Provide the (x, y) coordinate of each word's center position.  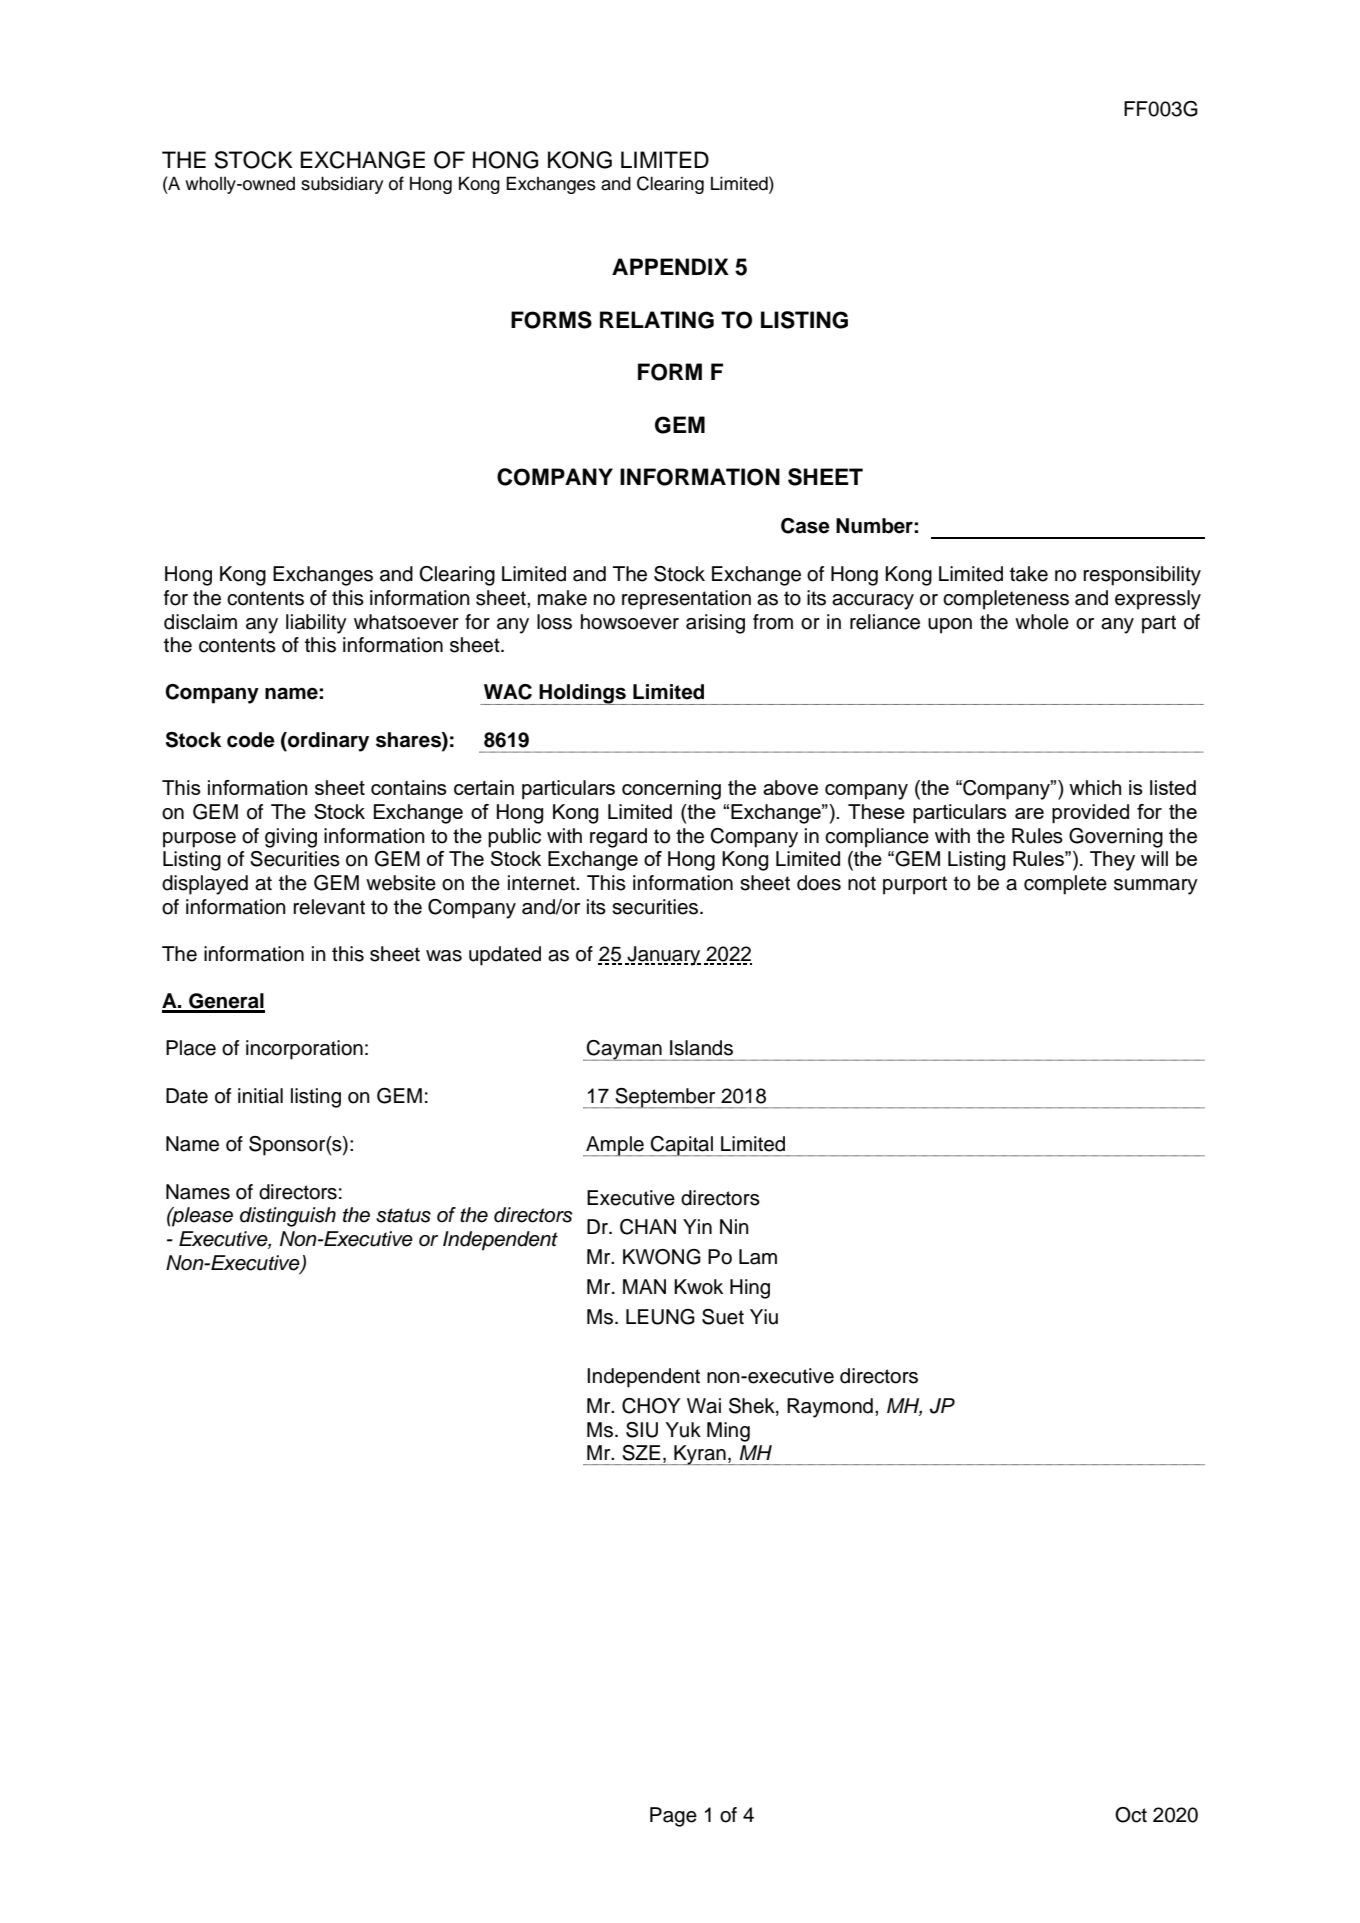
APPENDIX (670, 266)
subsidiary (342, 185)
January (663, 956)
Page (673, 1817)
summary (1156, 887)
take (1029, 574)
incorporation (304, 1050)
